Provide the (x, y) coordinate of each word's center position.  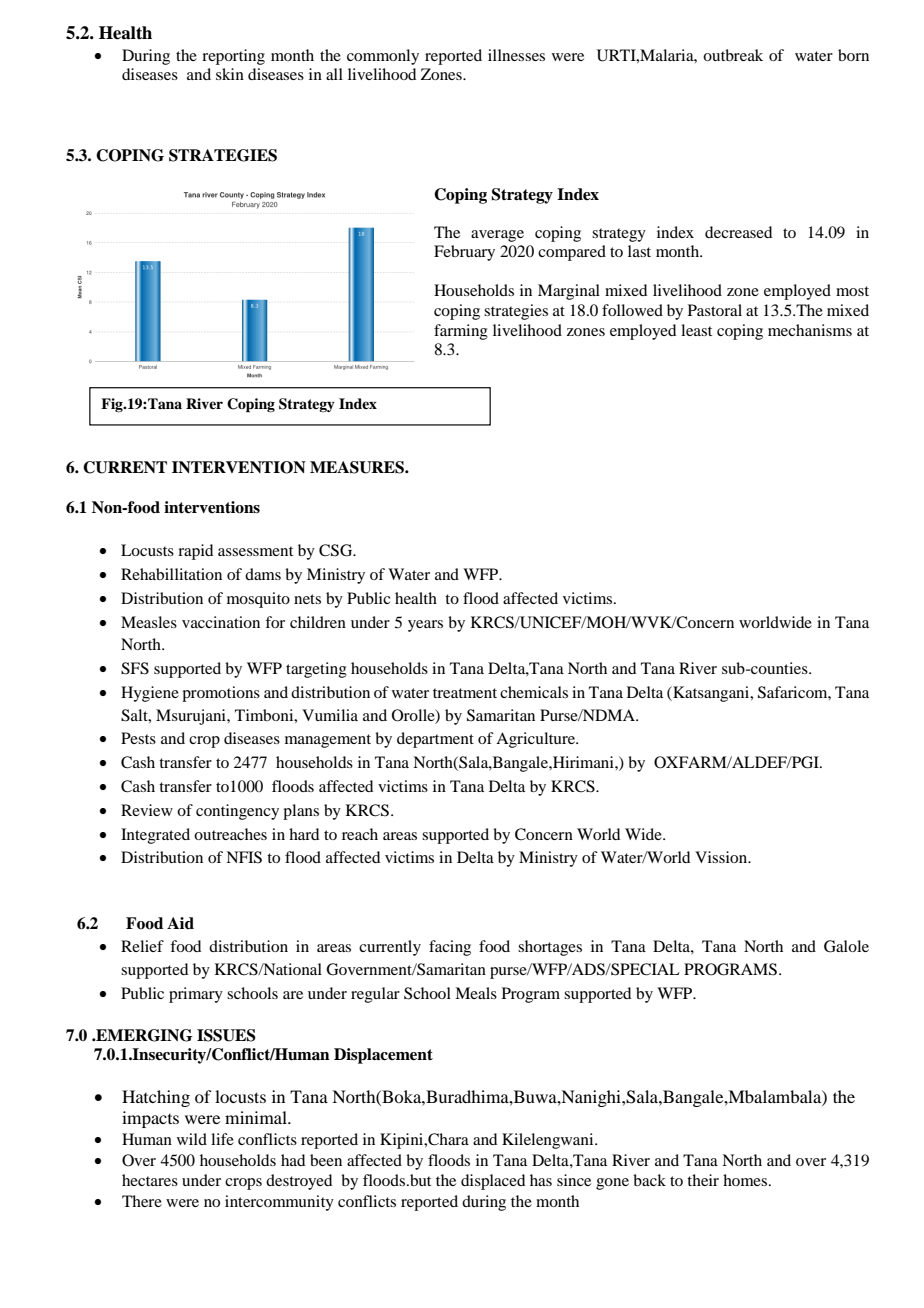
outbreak (733, 55)
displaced (493, 1182)
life (222, 1139)
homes (746, 1180)
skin (230, 74)
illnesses (516, 55)
